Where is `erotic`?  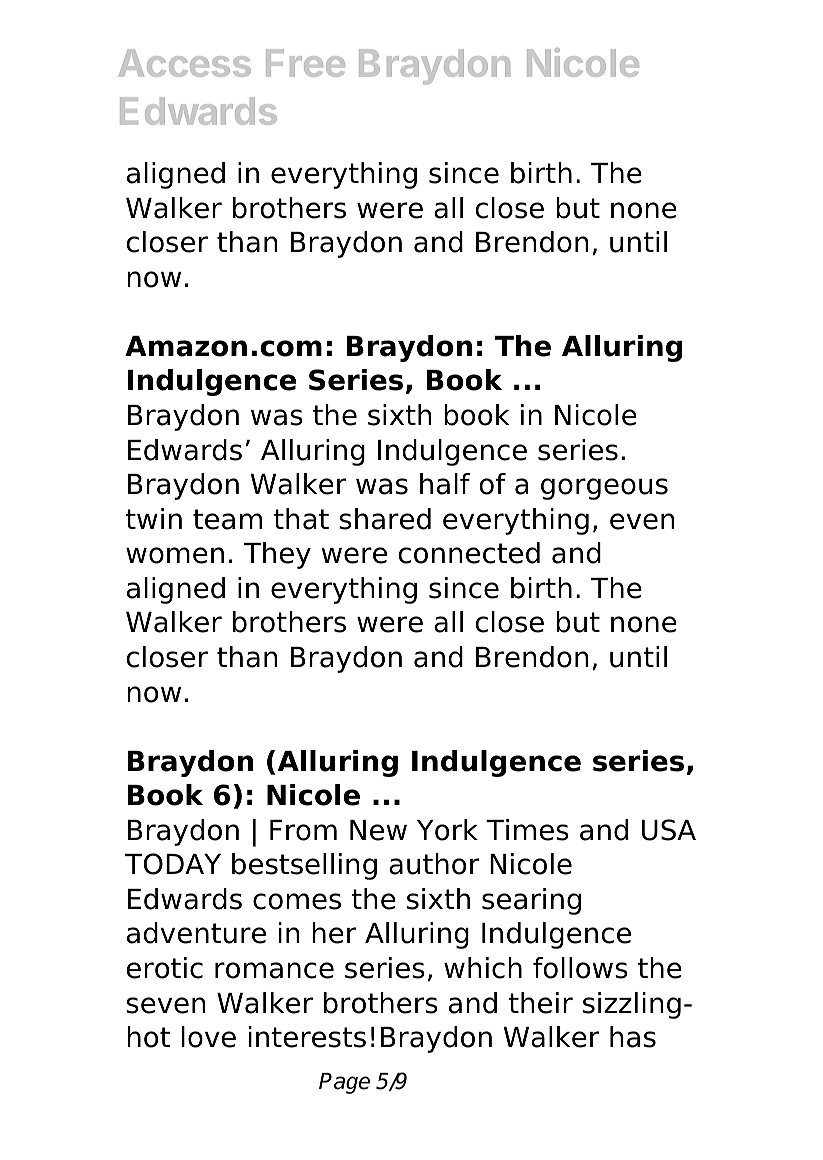 erotic is located at coordinates (164, 968).
